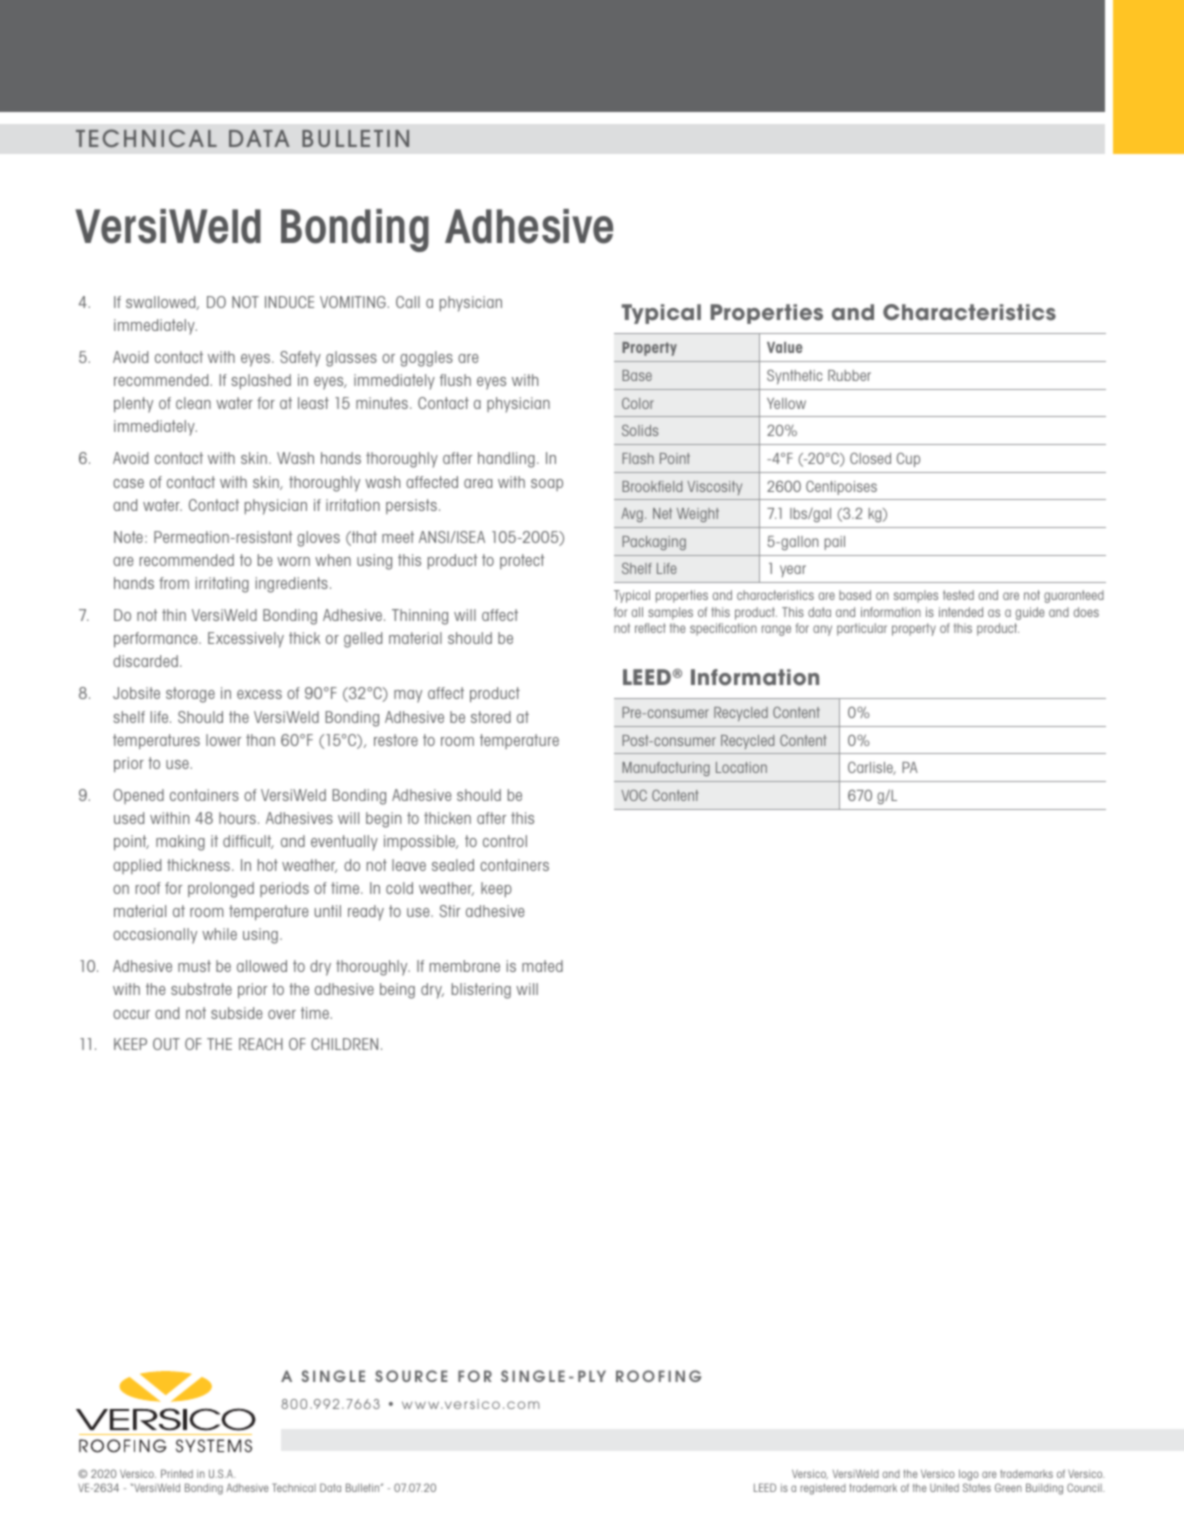 The image size is (1184, 1532). What do you see at coordinates (823, 1489) in the image?
I see `registered` at bounding box center [823, 1489].
